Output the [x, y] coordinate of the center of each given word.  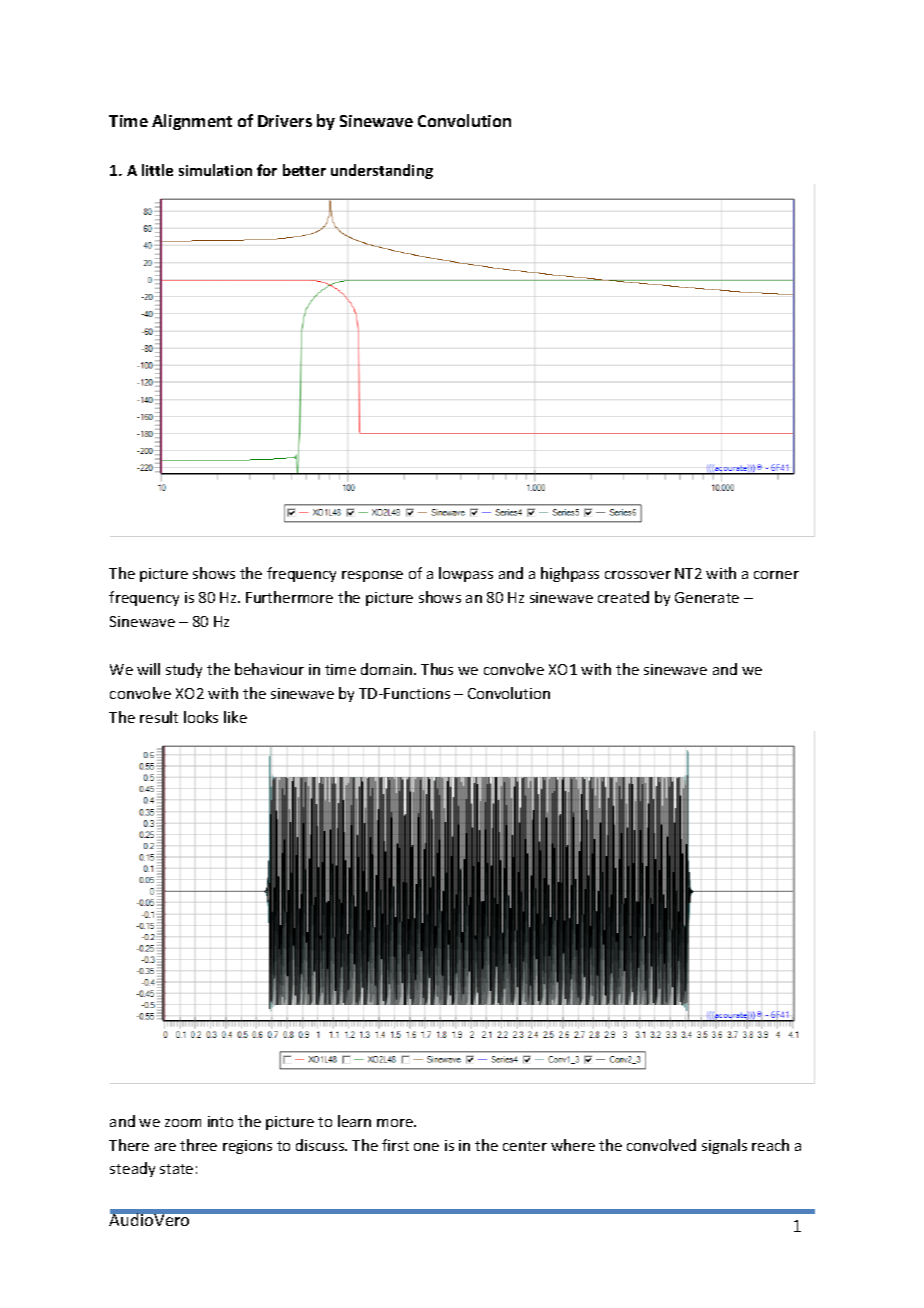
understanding [382, 171]
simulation [215, 170]
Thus [437, 669]
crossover [638, 575]
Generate [707, 597]
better [304, 170]
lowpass [466, 574]
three [198, 1145]
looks [201, 717]
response [372, 576]
